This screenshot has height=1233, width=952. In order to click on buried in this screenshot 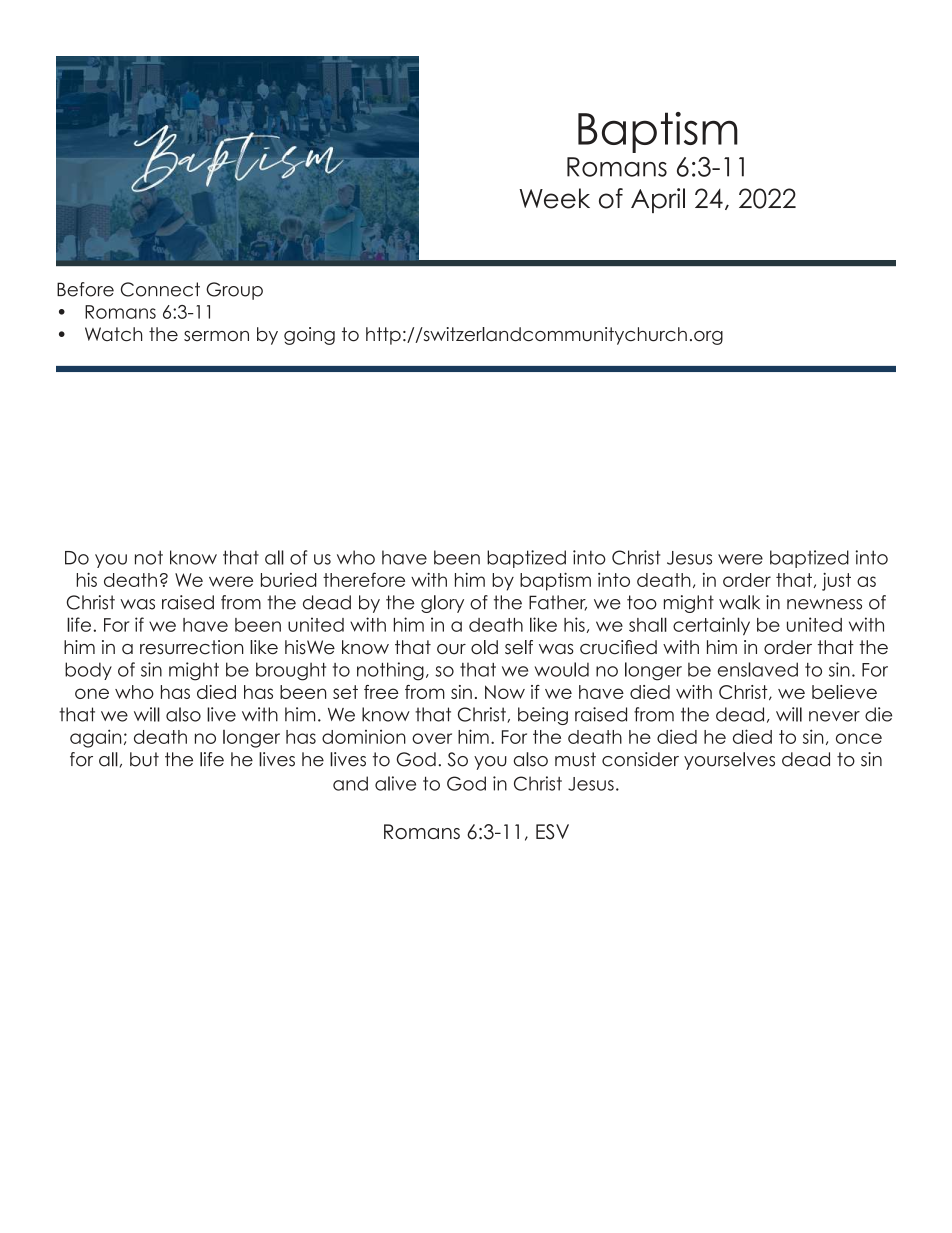, I will do `click(289, 580)`.
